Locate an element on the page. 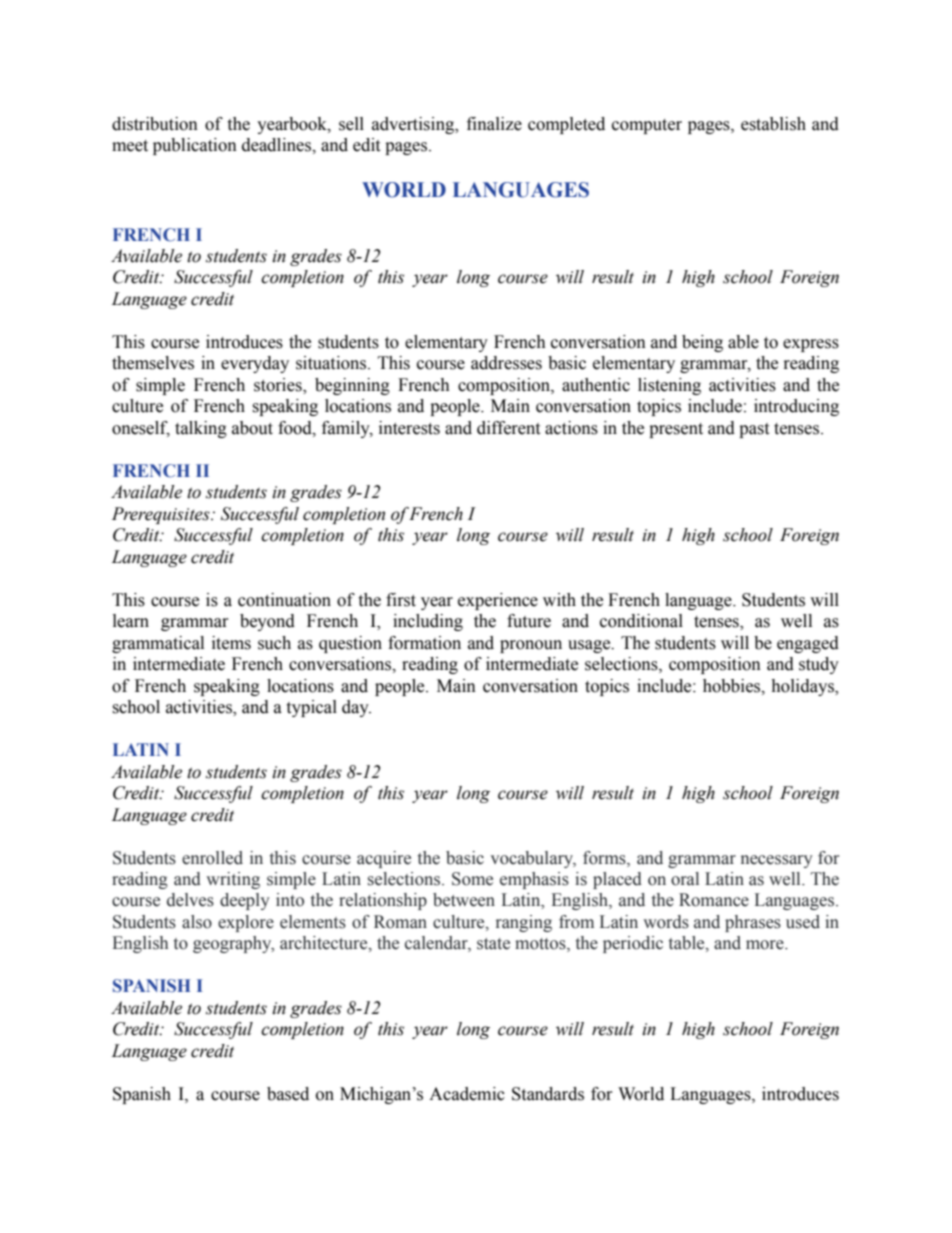 The width and height of the document is (952, 1233). everyday is located at coordinates (255, 364).
